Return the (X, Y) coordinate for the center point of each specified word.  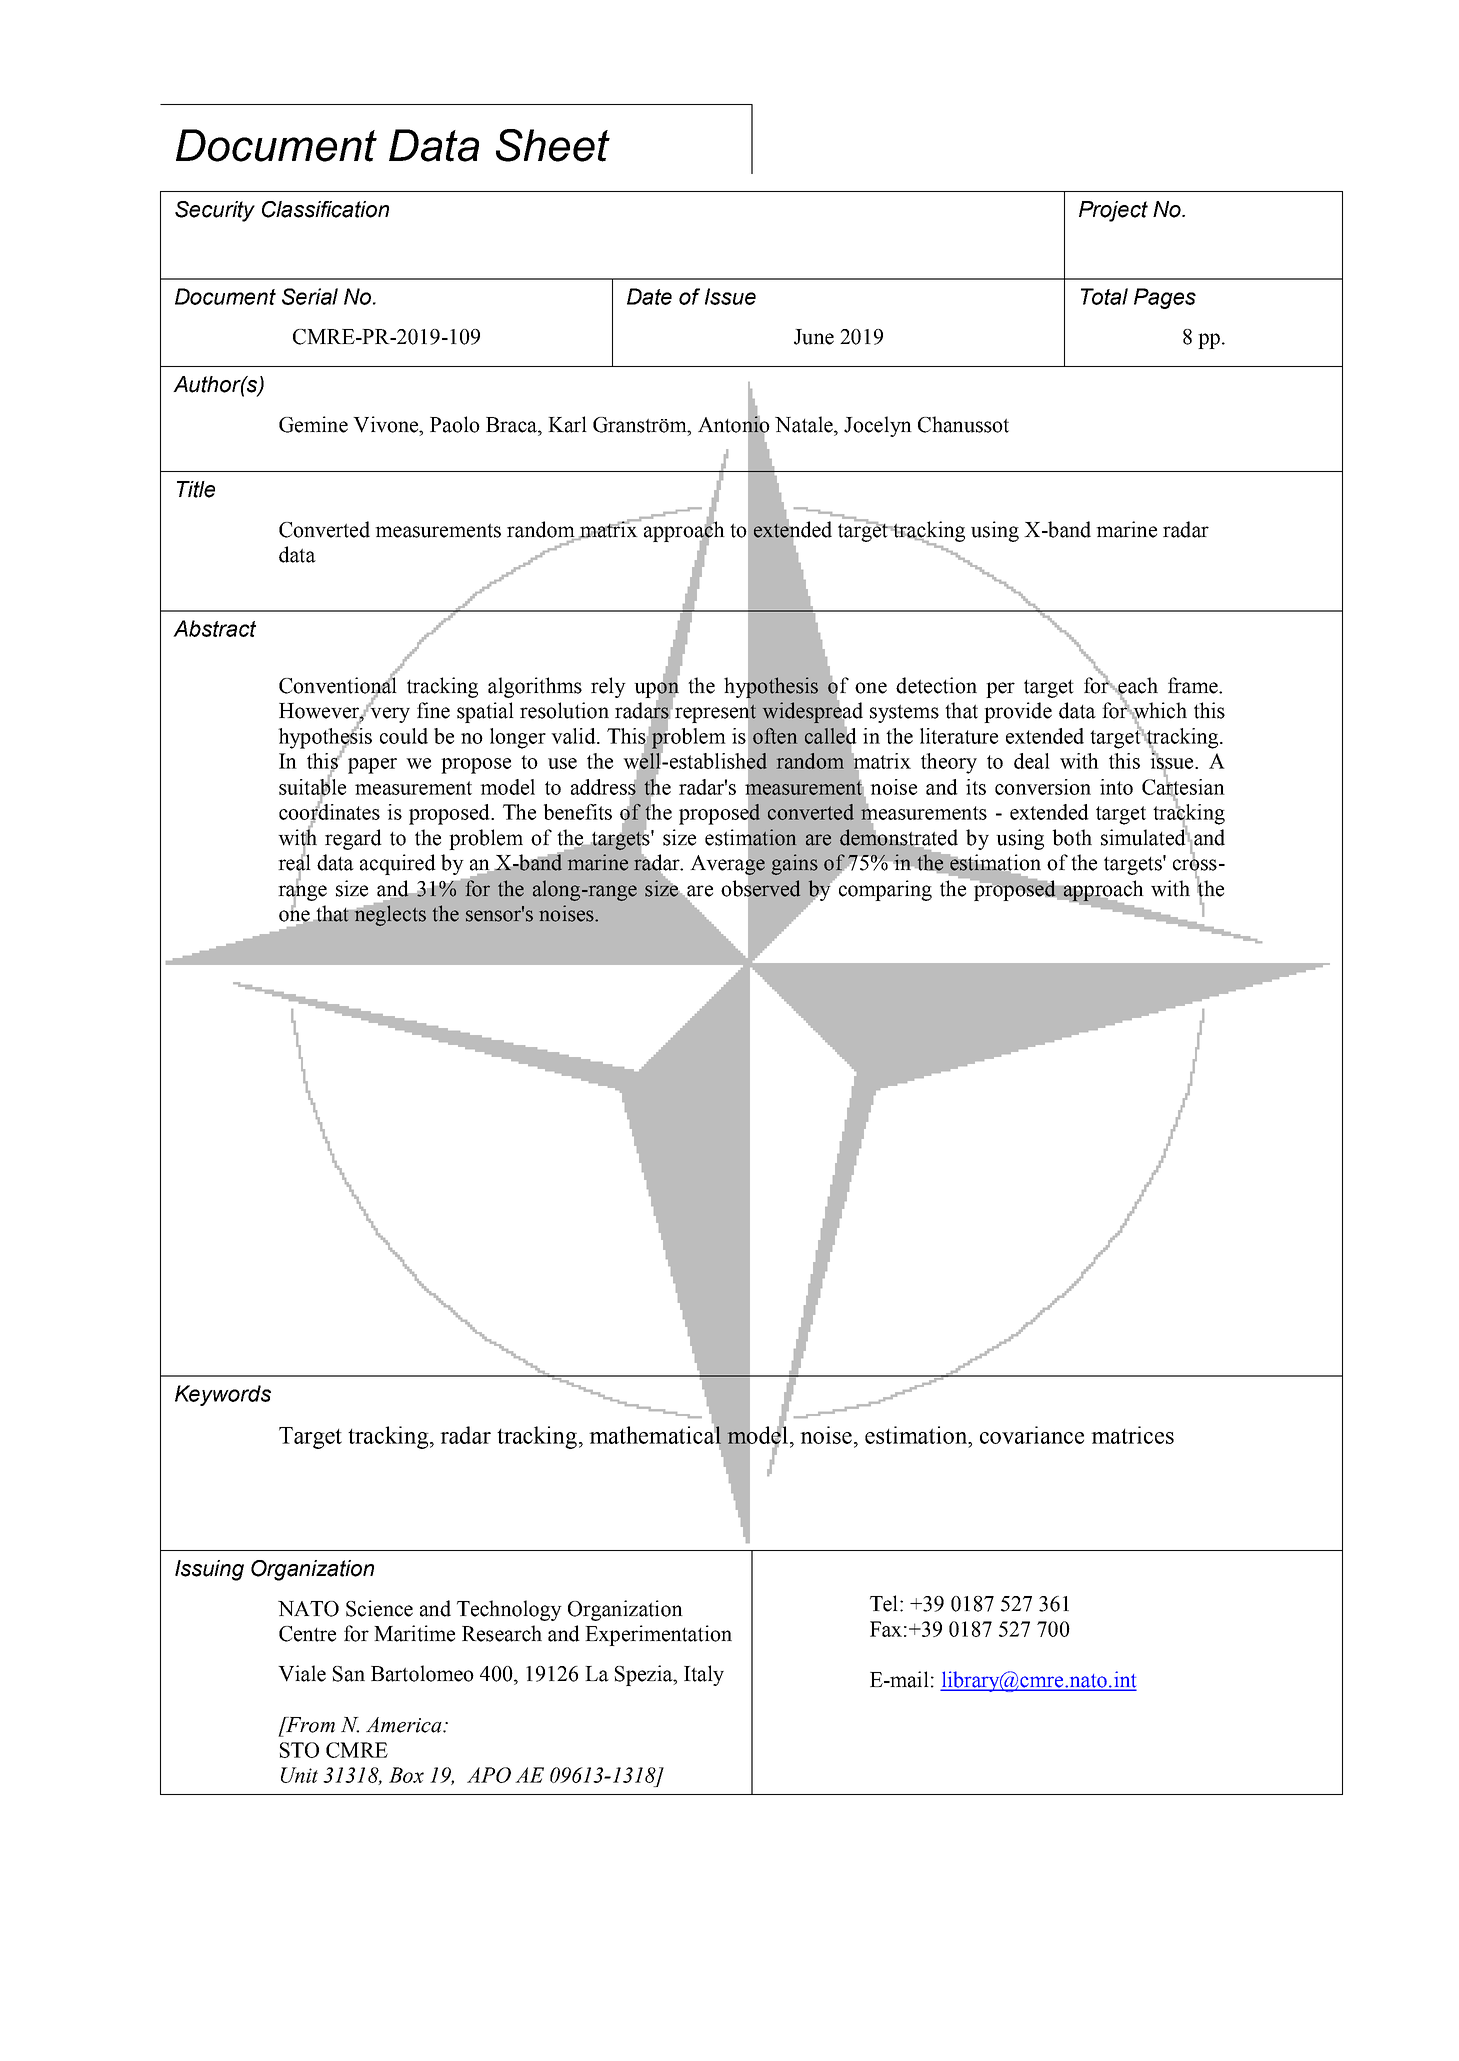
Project (1113, 211)
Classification (325, 209)
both (1072, 837)
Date (649, 296)
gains (794, 864)
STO (299, 1750)
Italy (704, 1675)
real (294, 862)
